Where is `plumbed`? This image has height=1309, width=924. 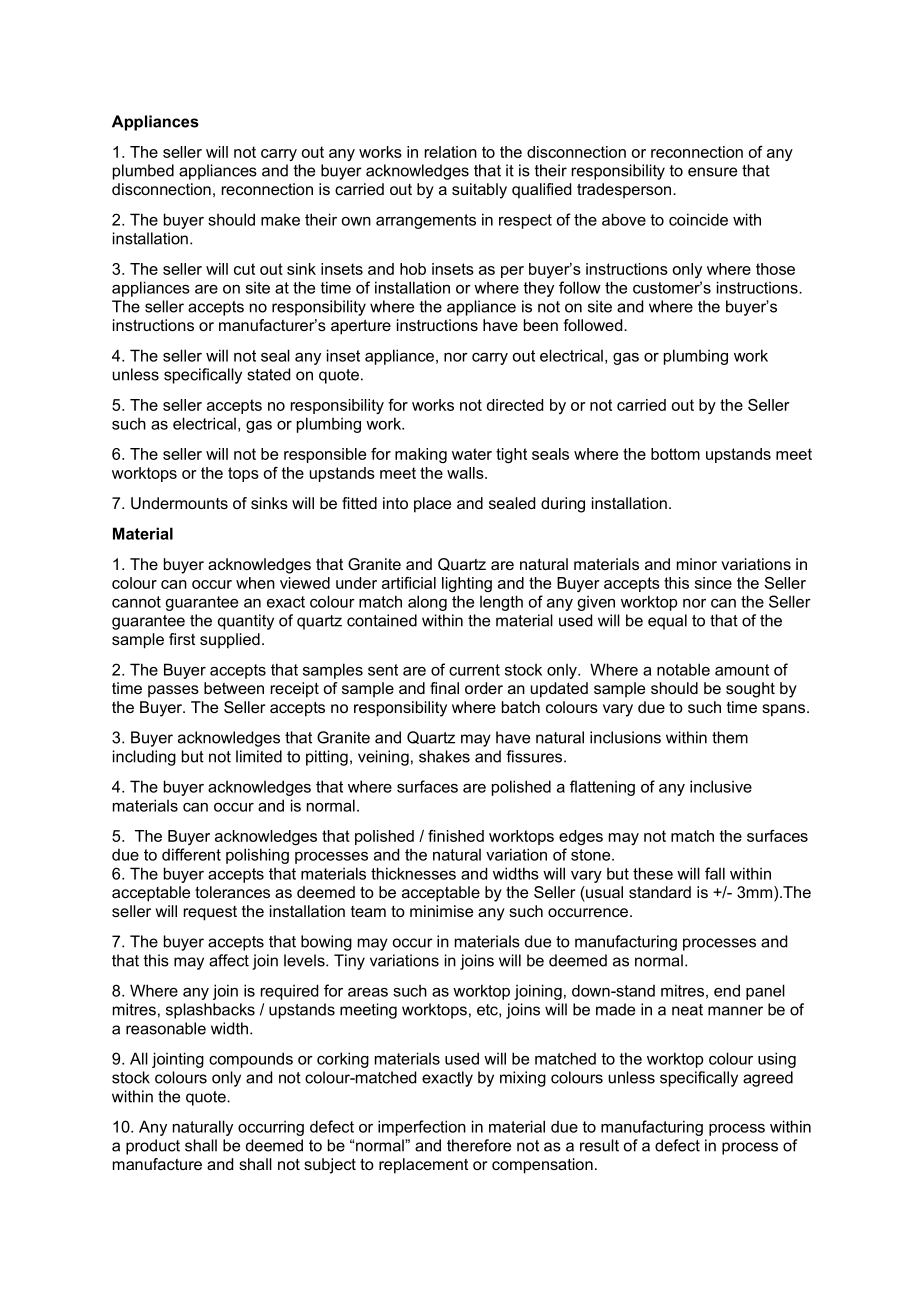 plumbed is located at coordinates (143, 172).
